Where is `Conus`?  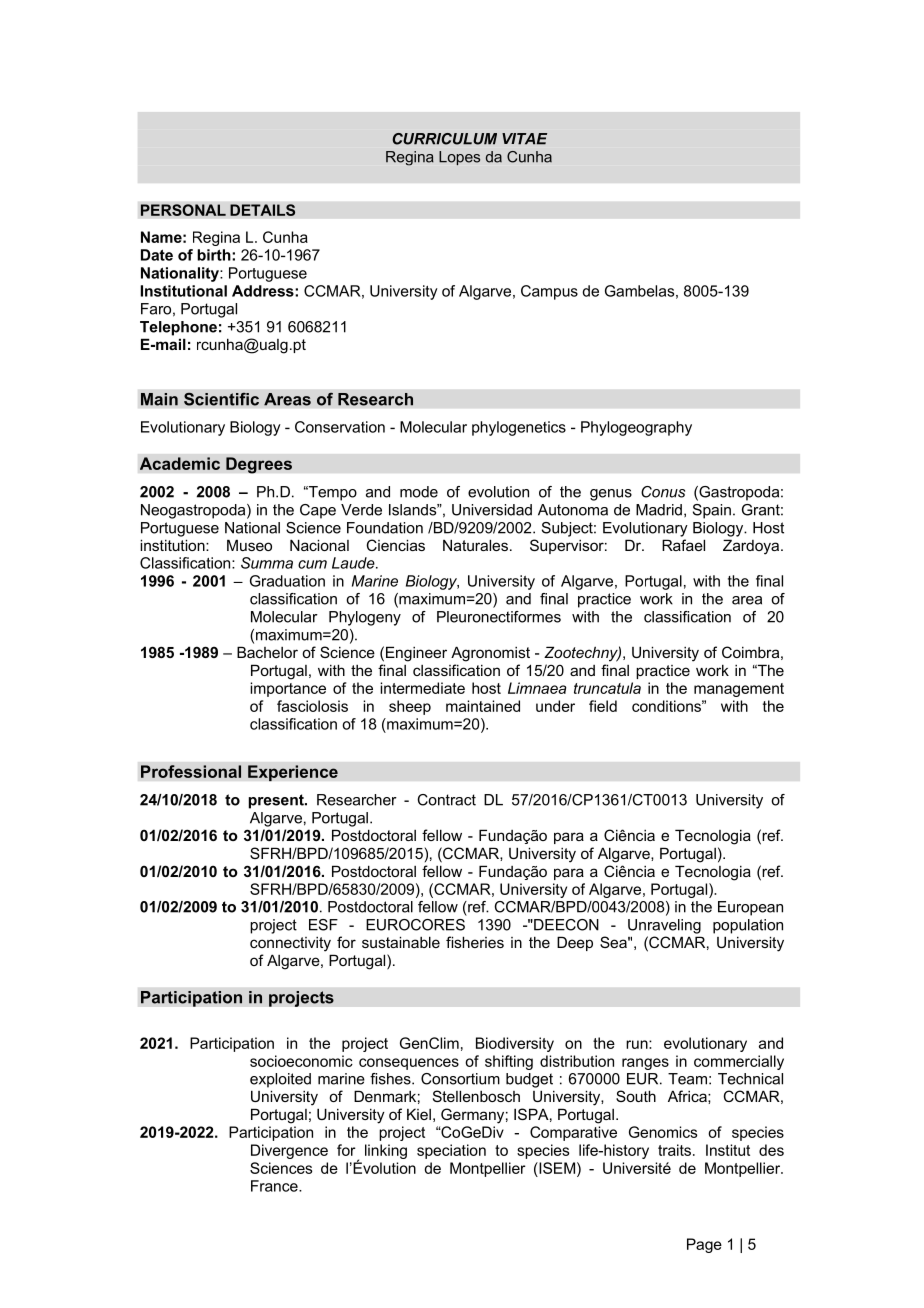
Conus is located at coordinates (663, 492).
